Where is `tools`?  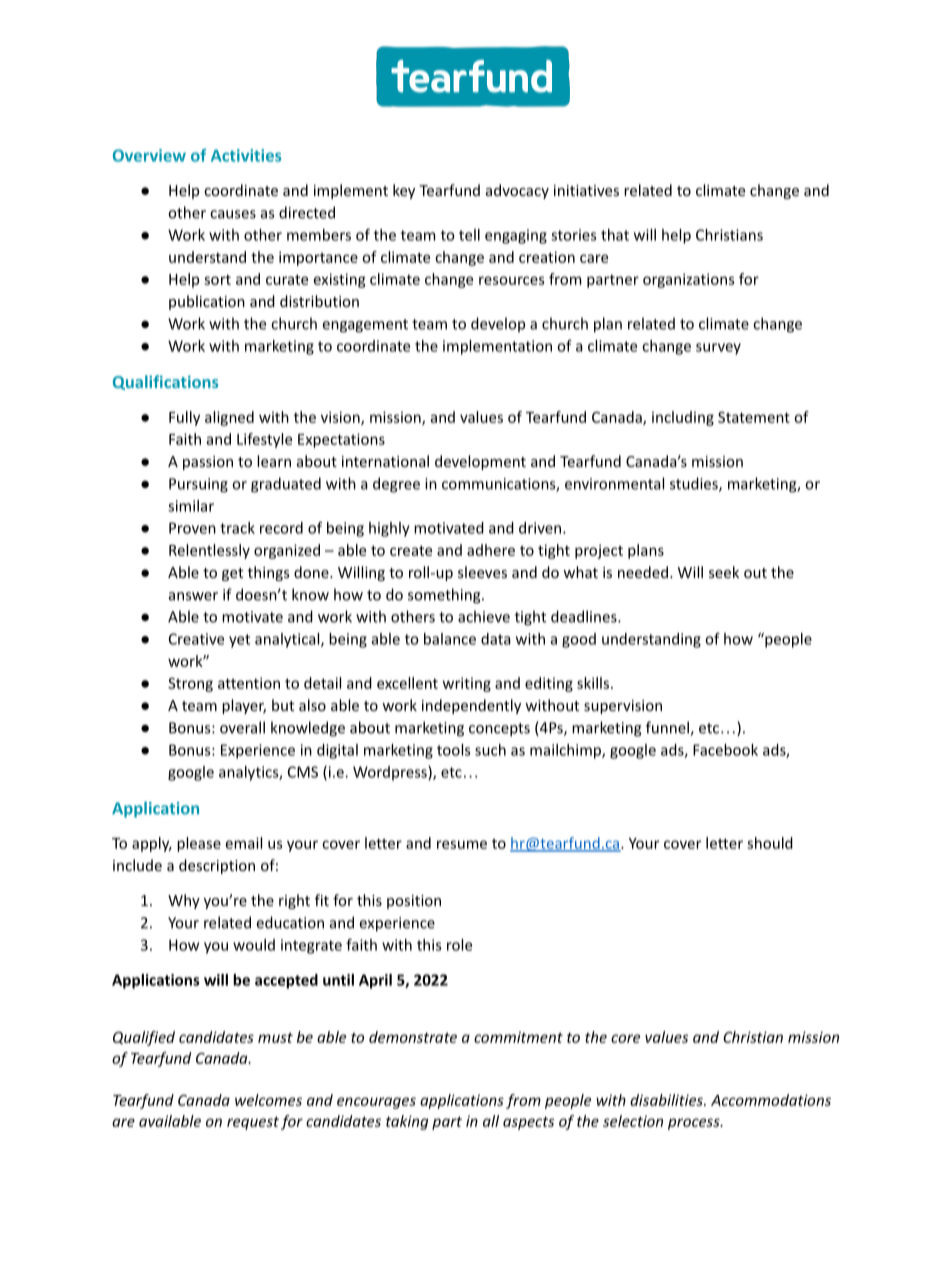 tools is located at coordinates (453, 750).
